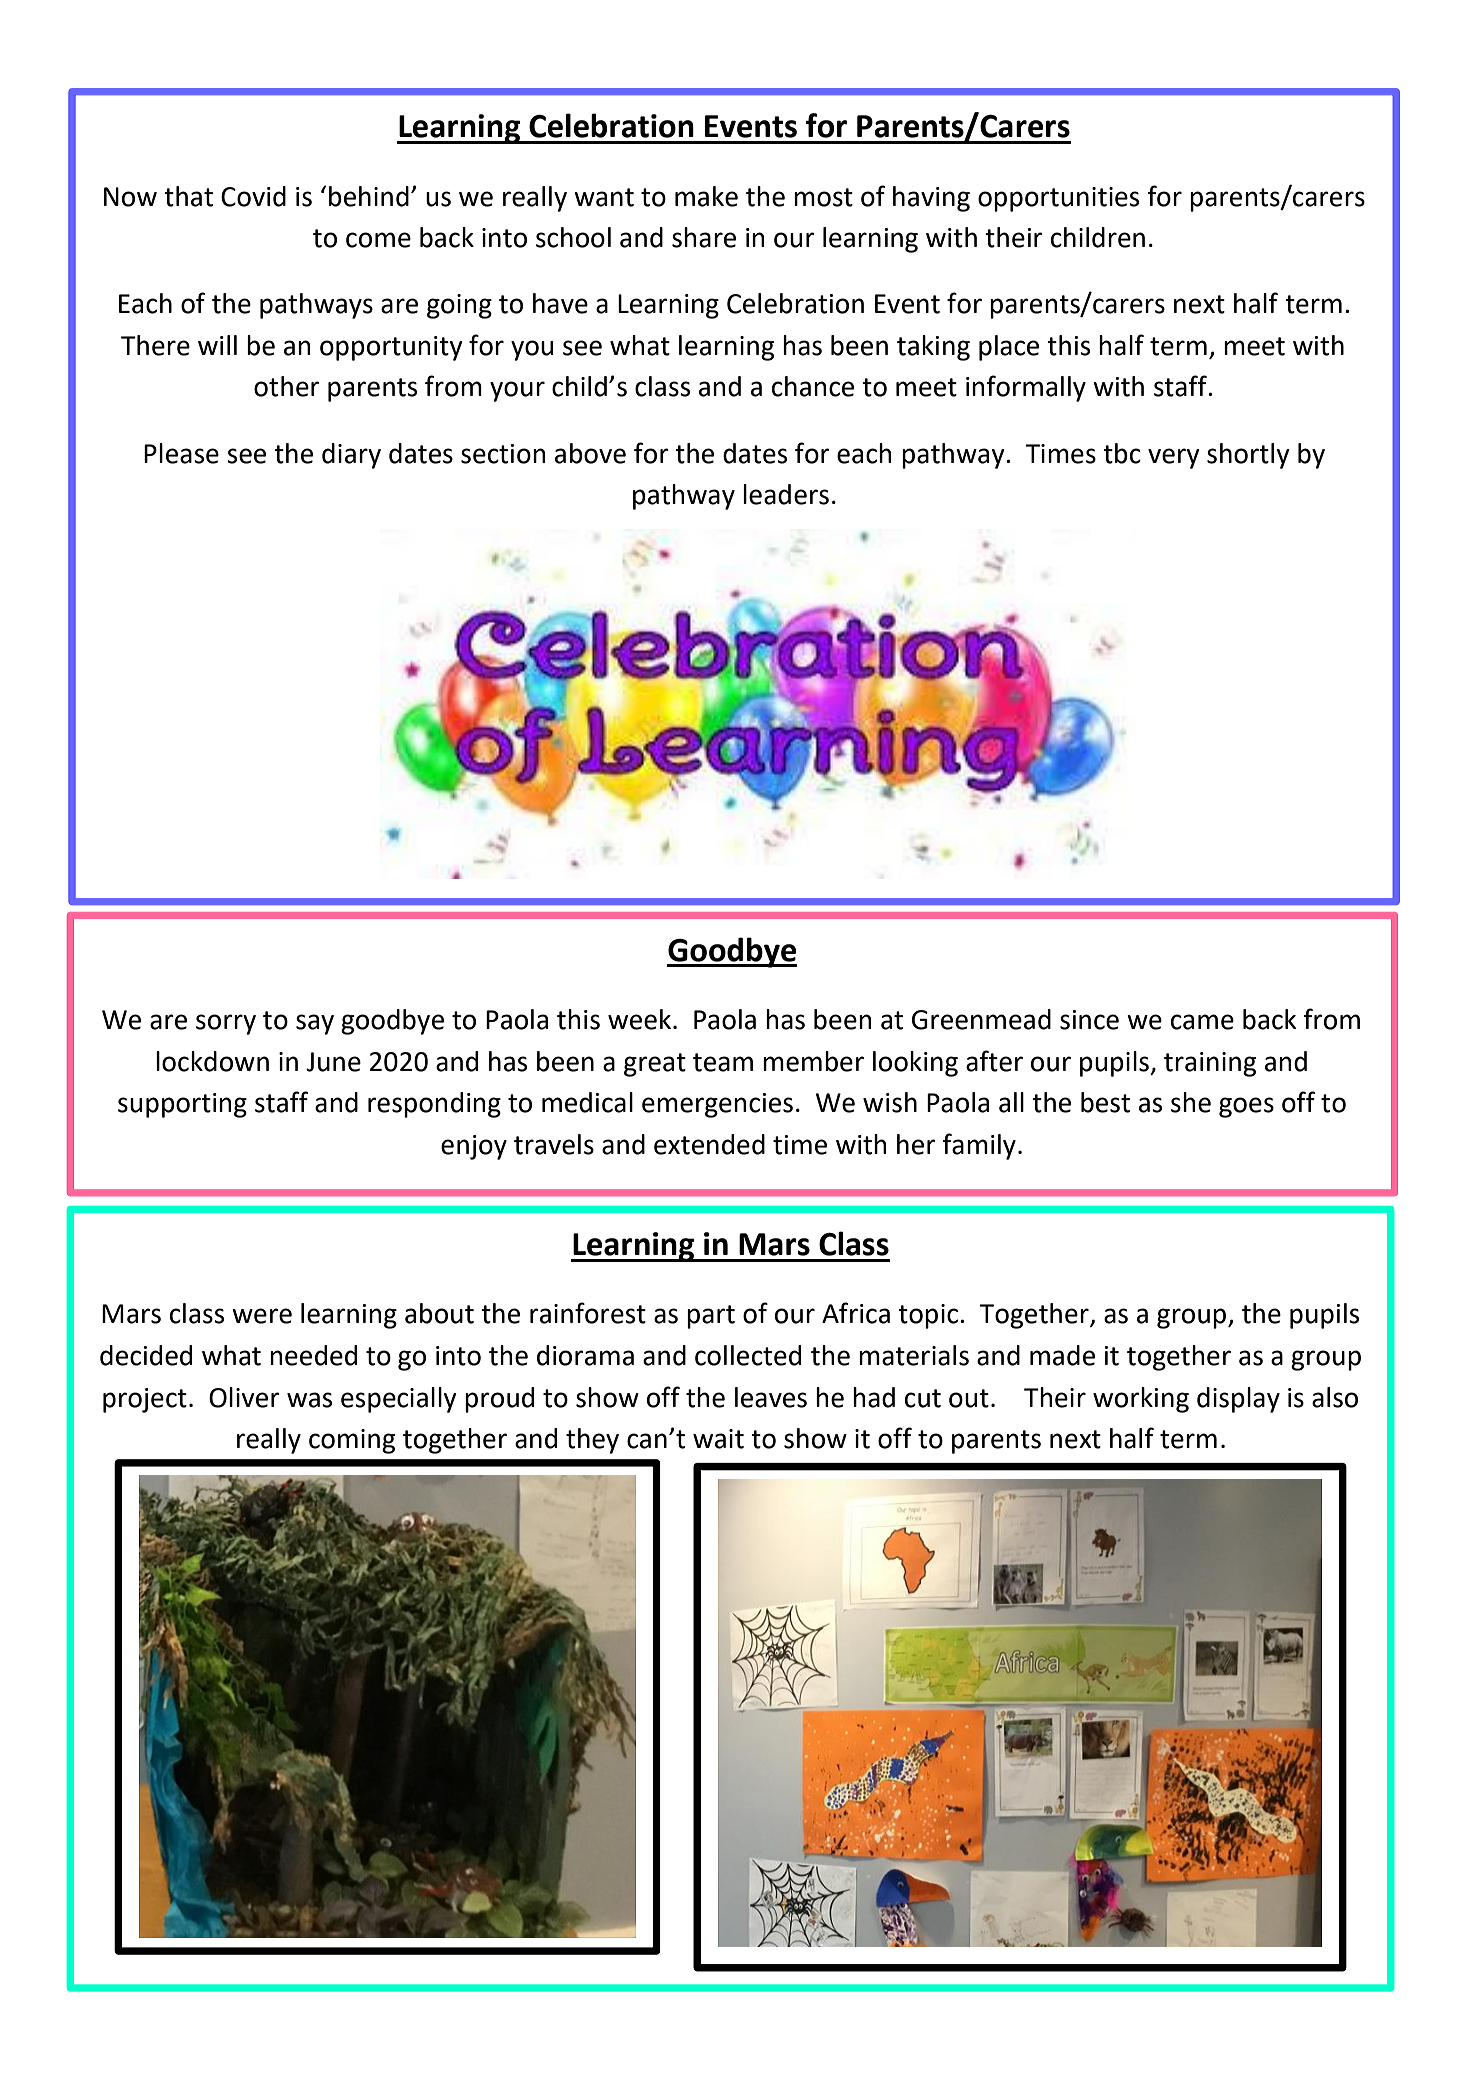 Image resolution: width=1468 pixels, height=2076 pixels. Describe the element at coordinates (1202, 1022) in the image. I see `came` at that location.
